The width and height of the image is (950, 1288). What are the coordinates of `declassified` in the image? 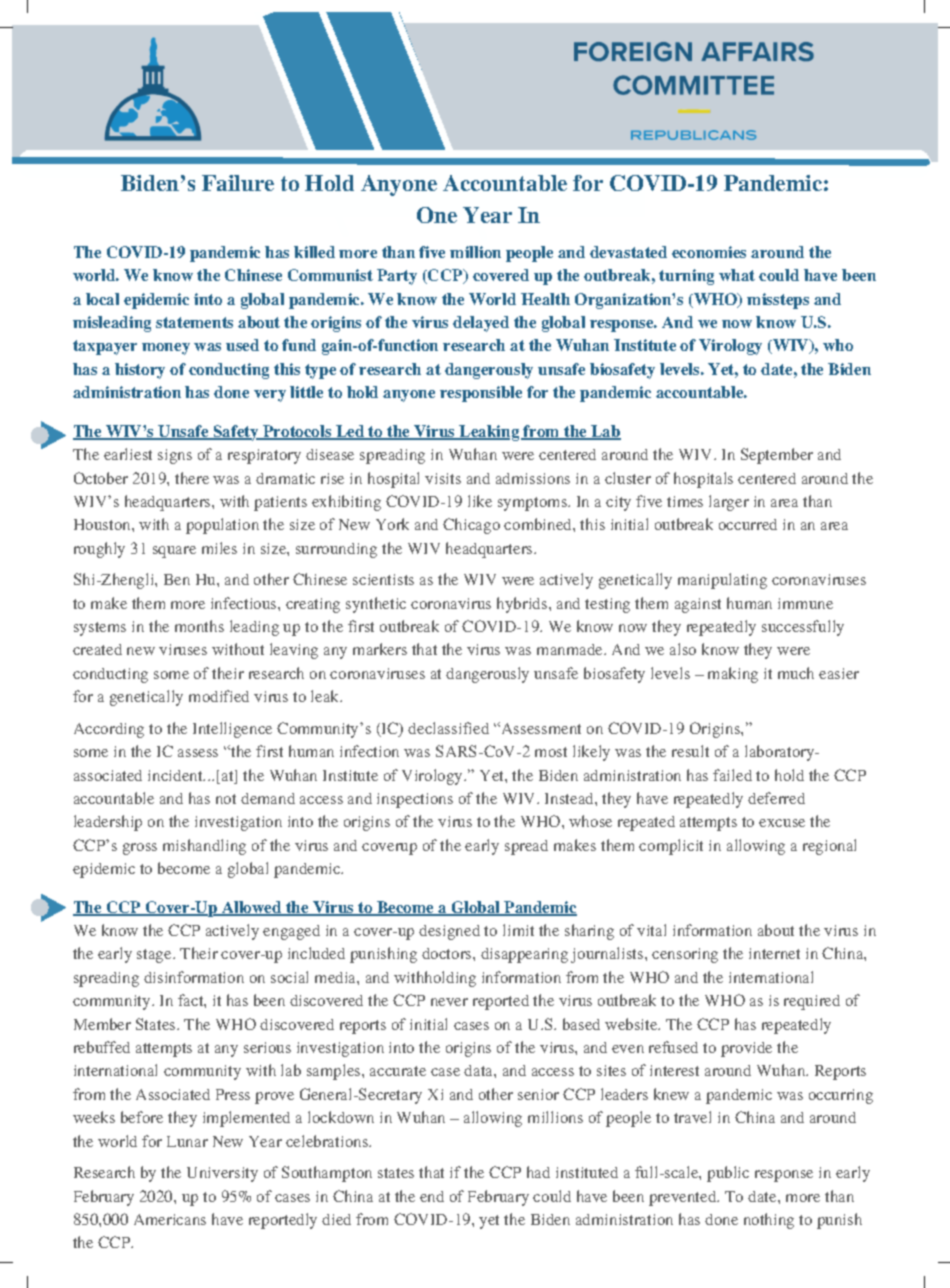 It's located at (448, 728).
